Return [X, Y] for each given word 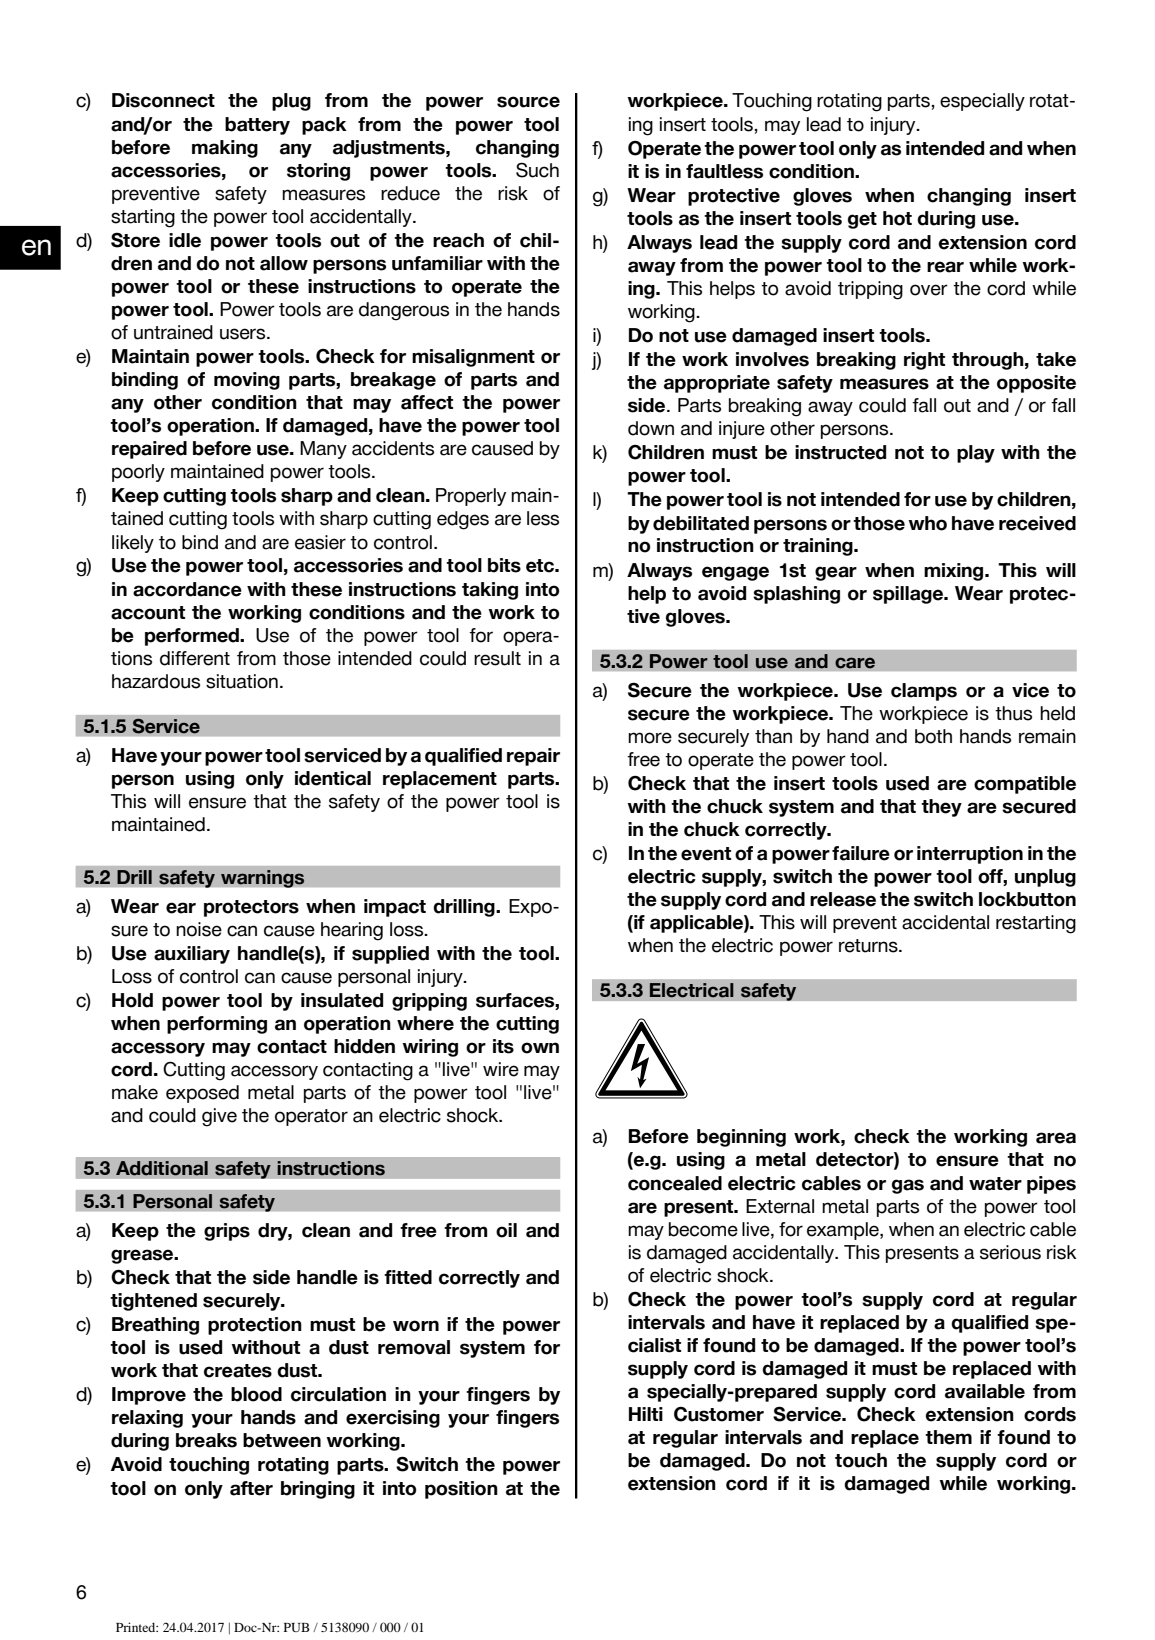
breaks [206, 1440]
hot [897, 218]
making [225, 149]
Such [537, 170]
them [948, 1437]
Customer [719, 1414]
